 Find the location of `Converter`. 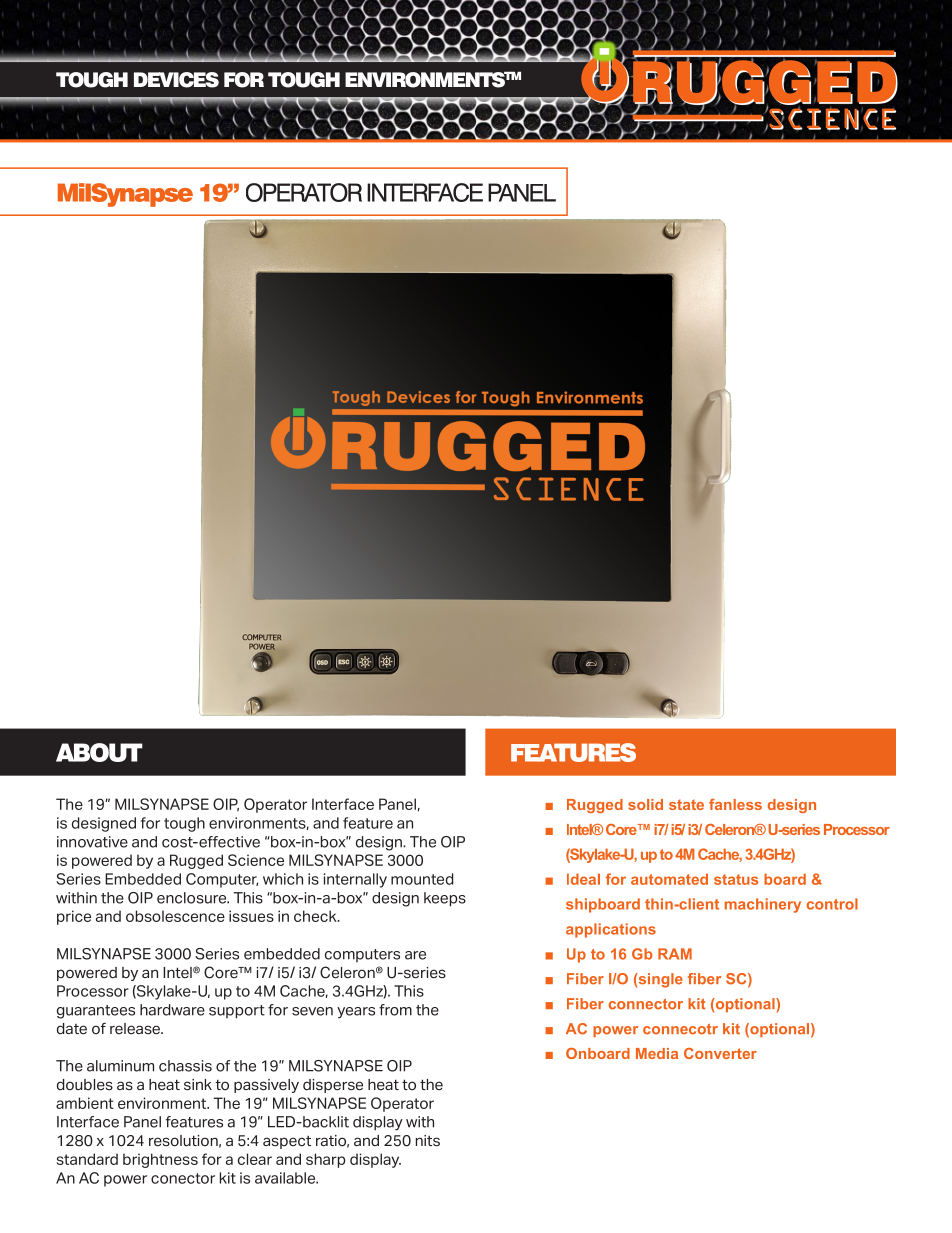

Converter is located at coordinates (720, 1053).
